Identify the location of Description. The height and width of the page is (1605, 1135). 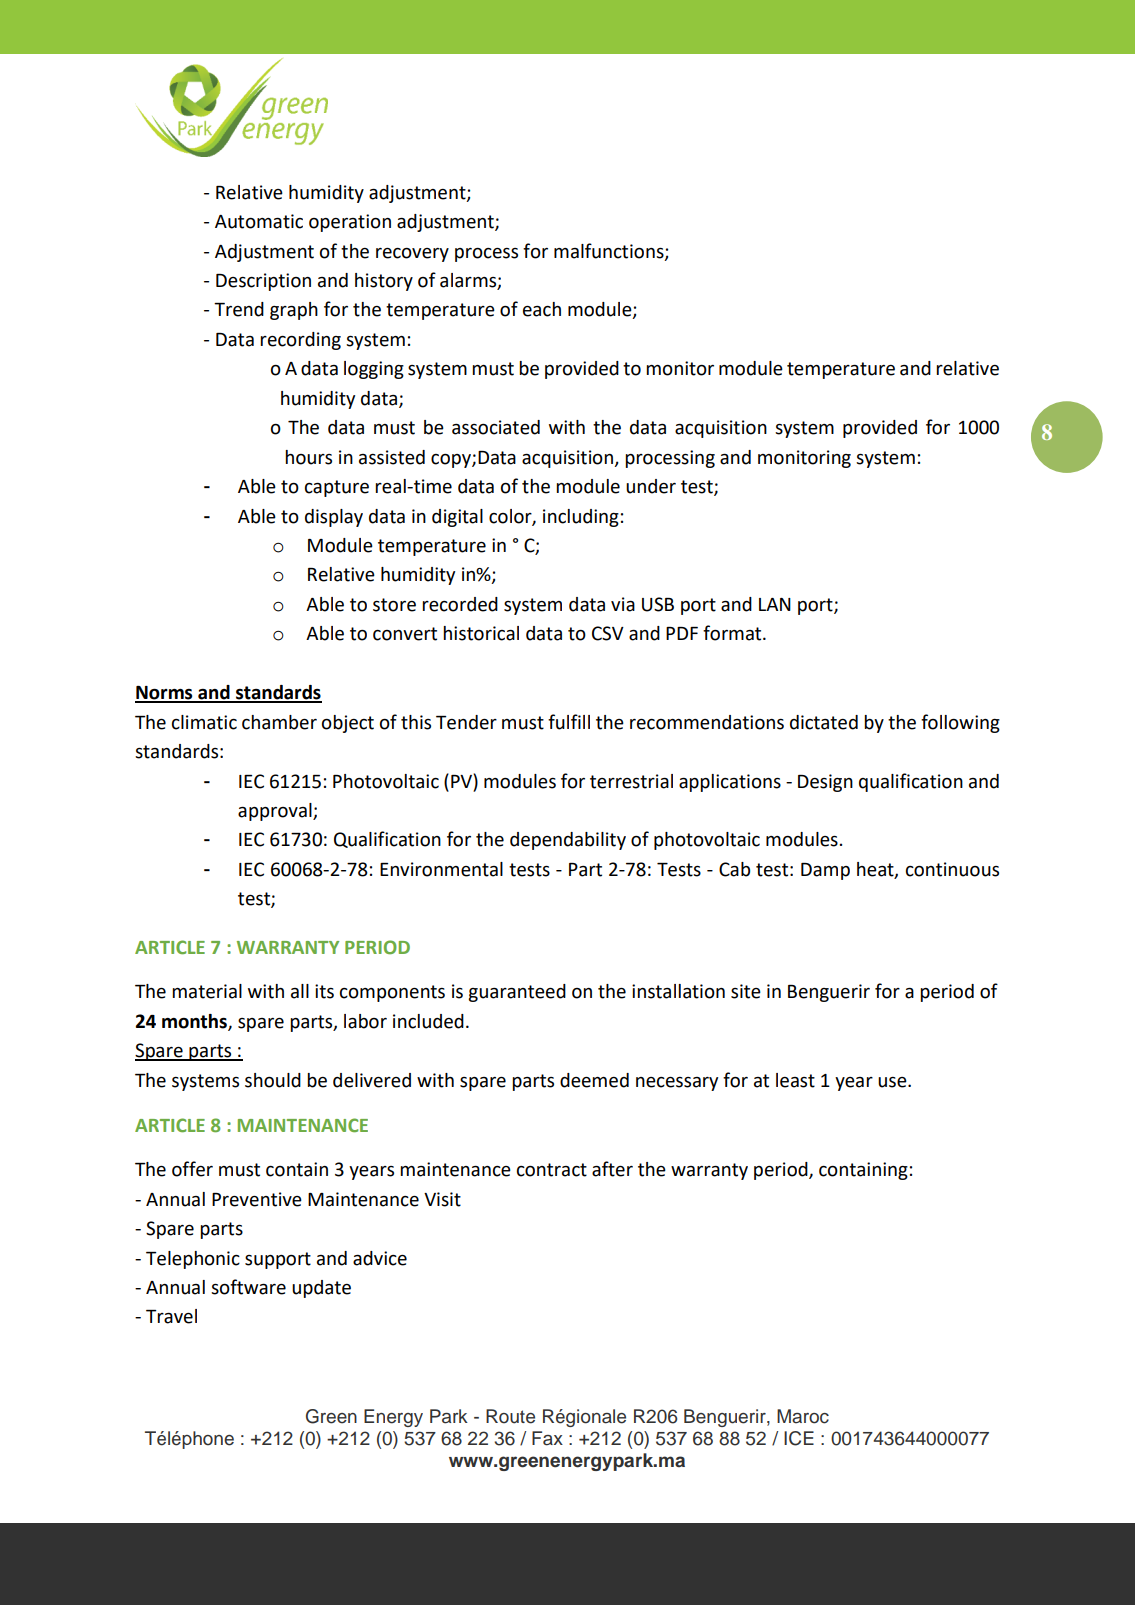
(263, 282).
